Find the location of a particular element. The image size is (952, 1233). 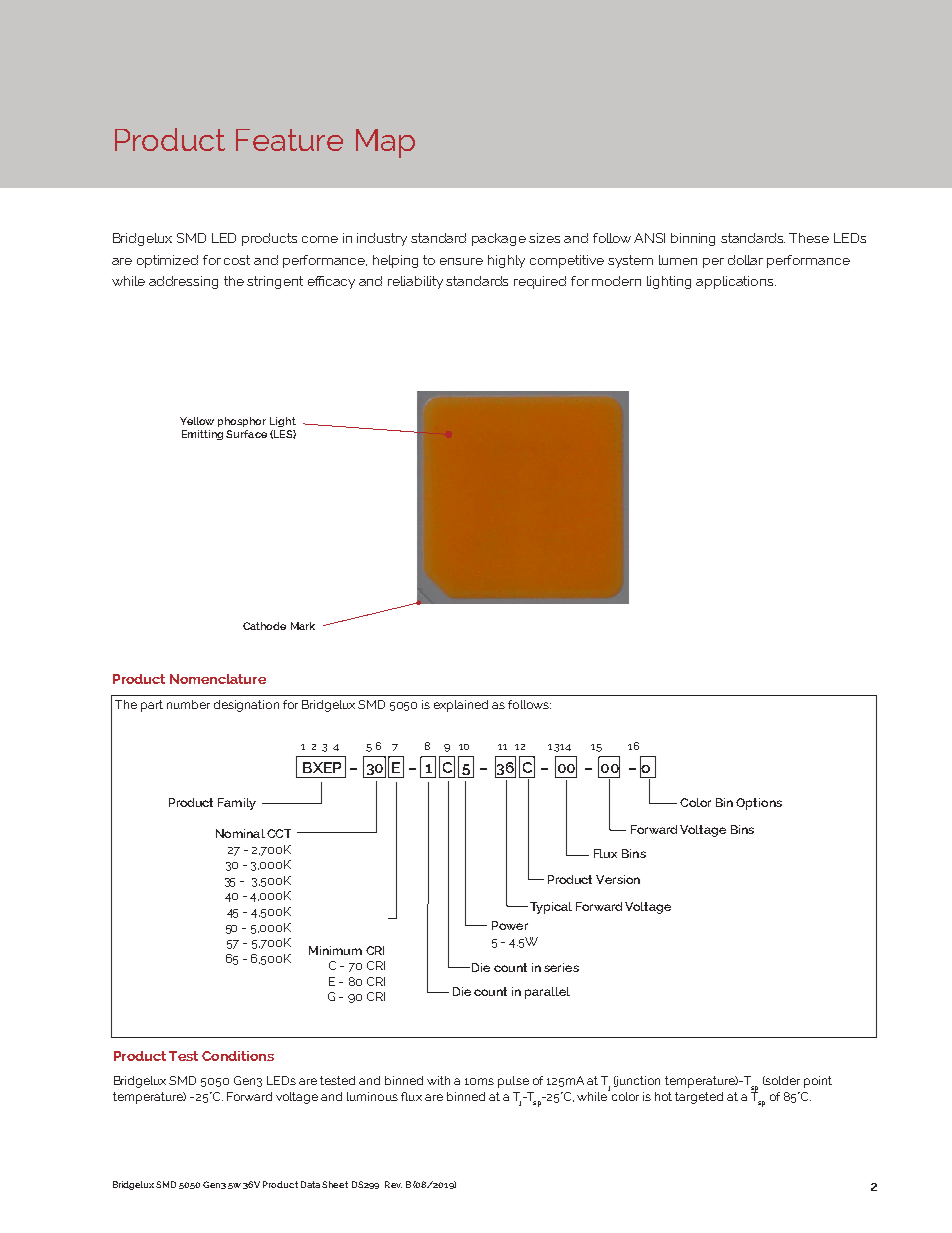

Nomenclature is located at coordinates (218, 679).
